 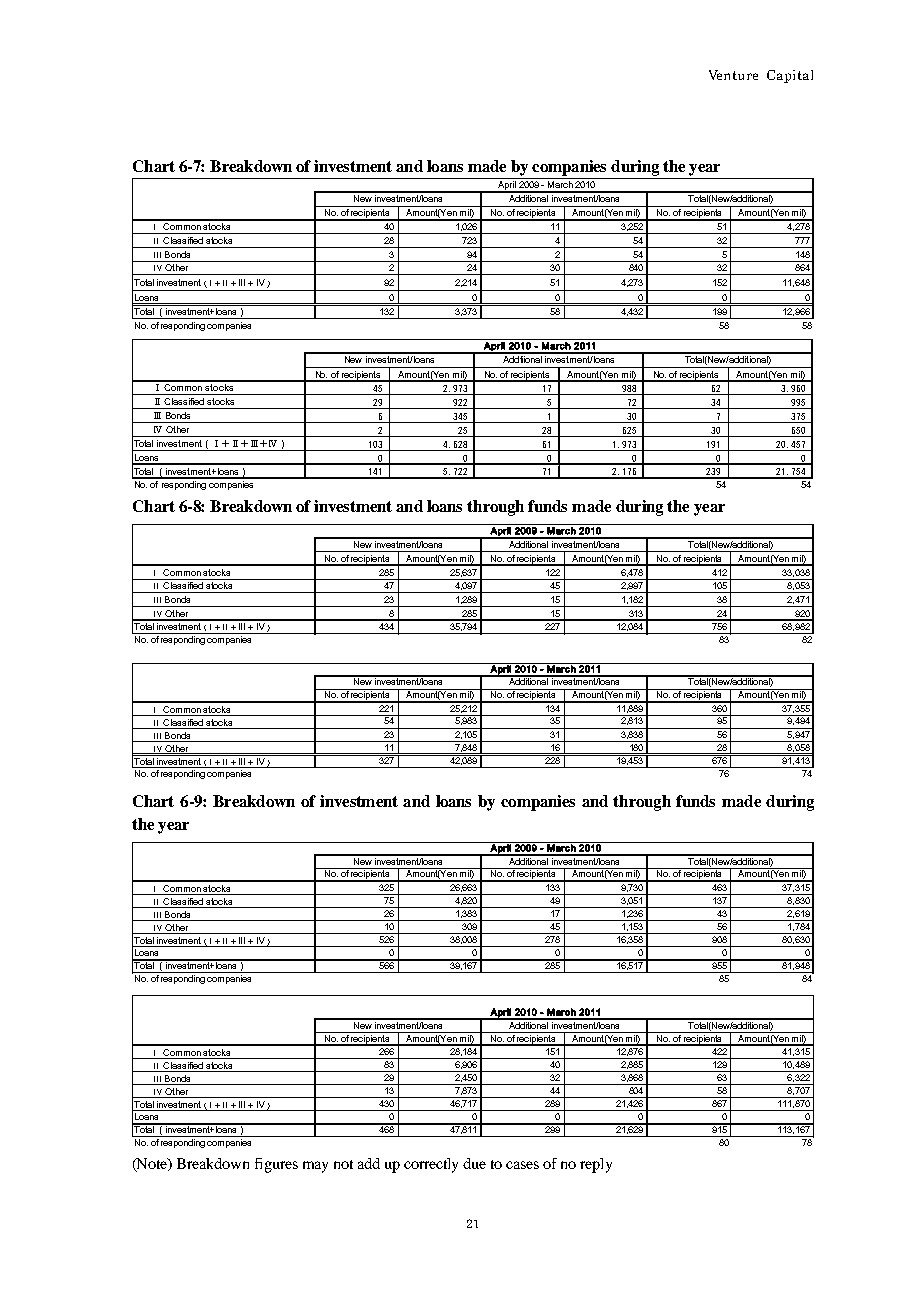 What do you see at coordinates (596, 1165) in the document?
I see `reply` at bounding box center [596, 1165].
